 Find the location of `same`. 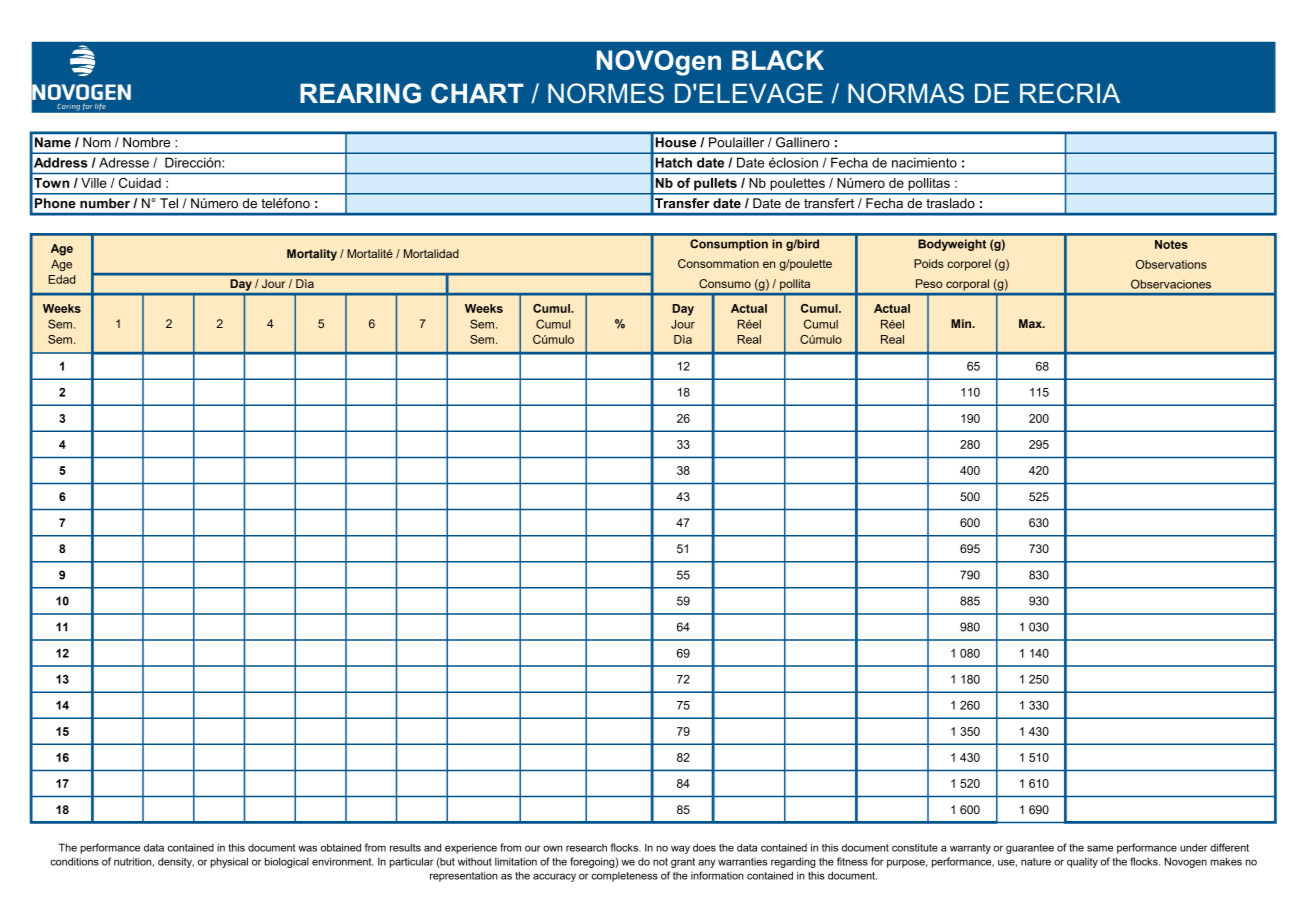

same is located at coordinates (1100, 848).
